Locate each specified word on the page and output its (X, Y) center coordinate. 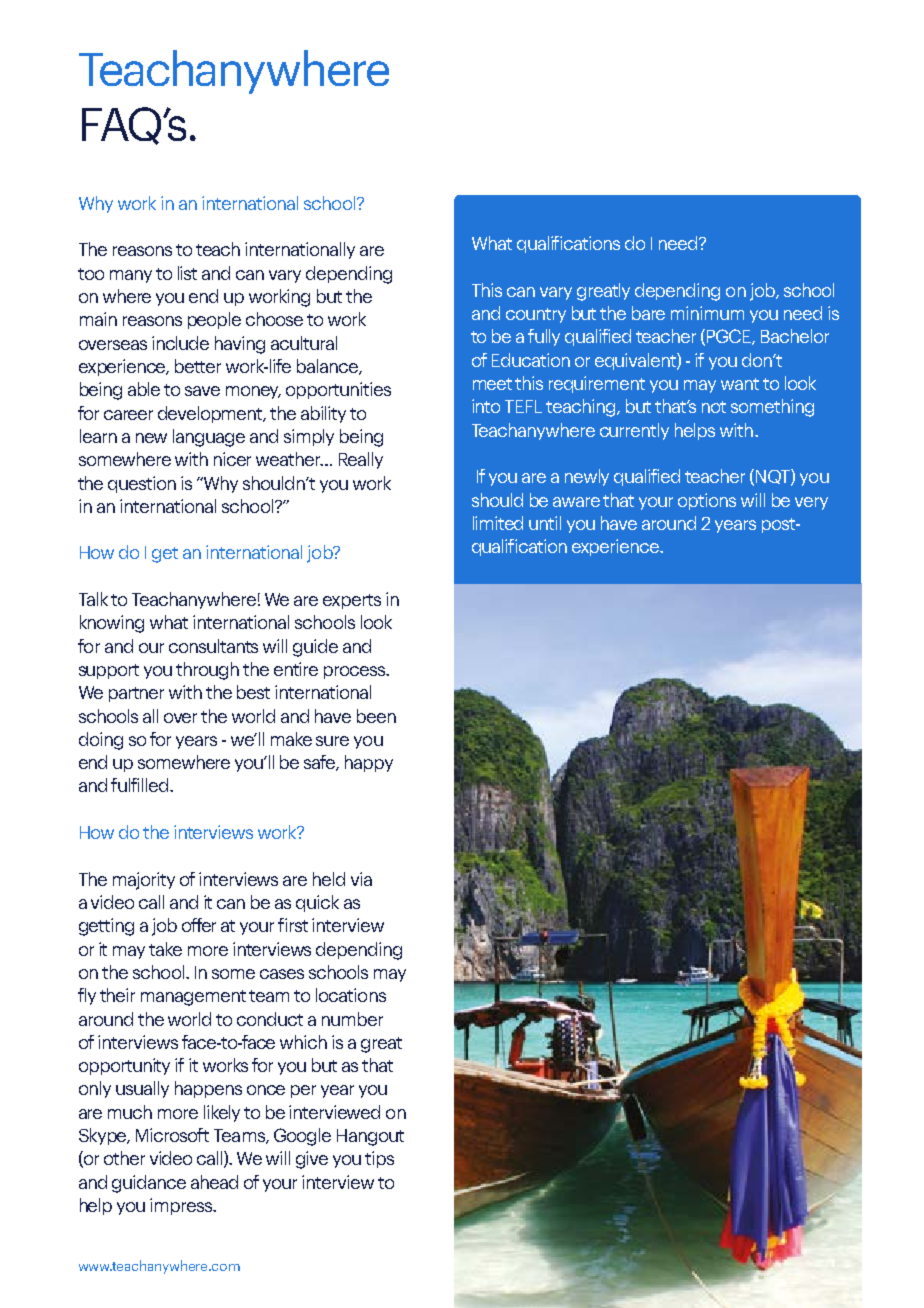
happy (369, 763)
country (536, 315)
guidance (149, 1184)
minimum (707, 313)
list (187, 273)
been (376, 716)
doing (101, 741)
